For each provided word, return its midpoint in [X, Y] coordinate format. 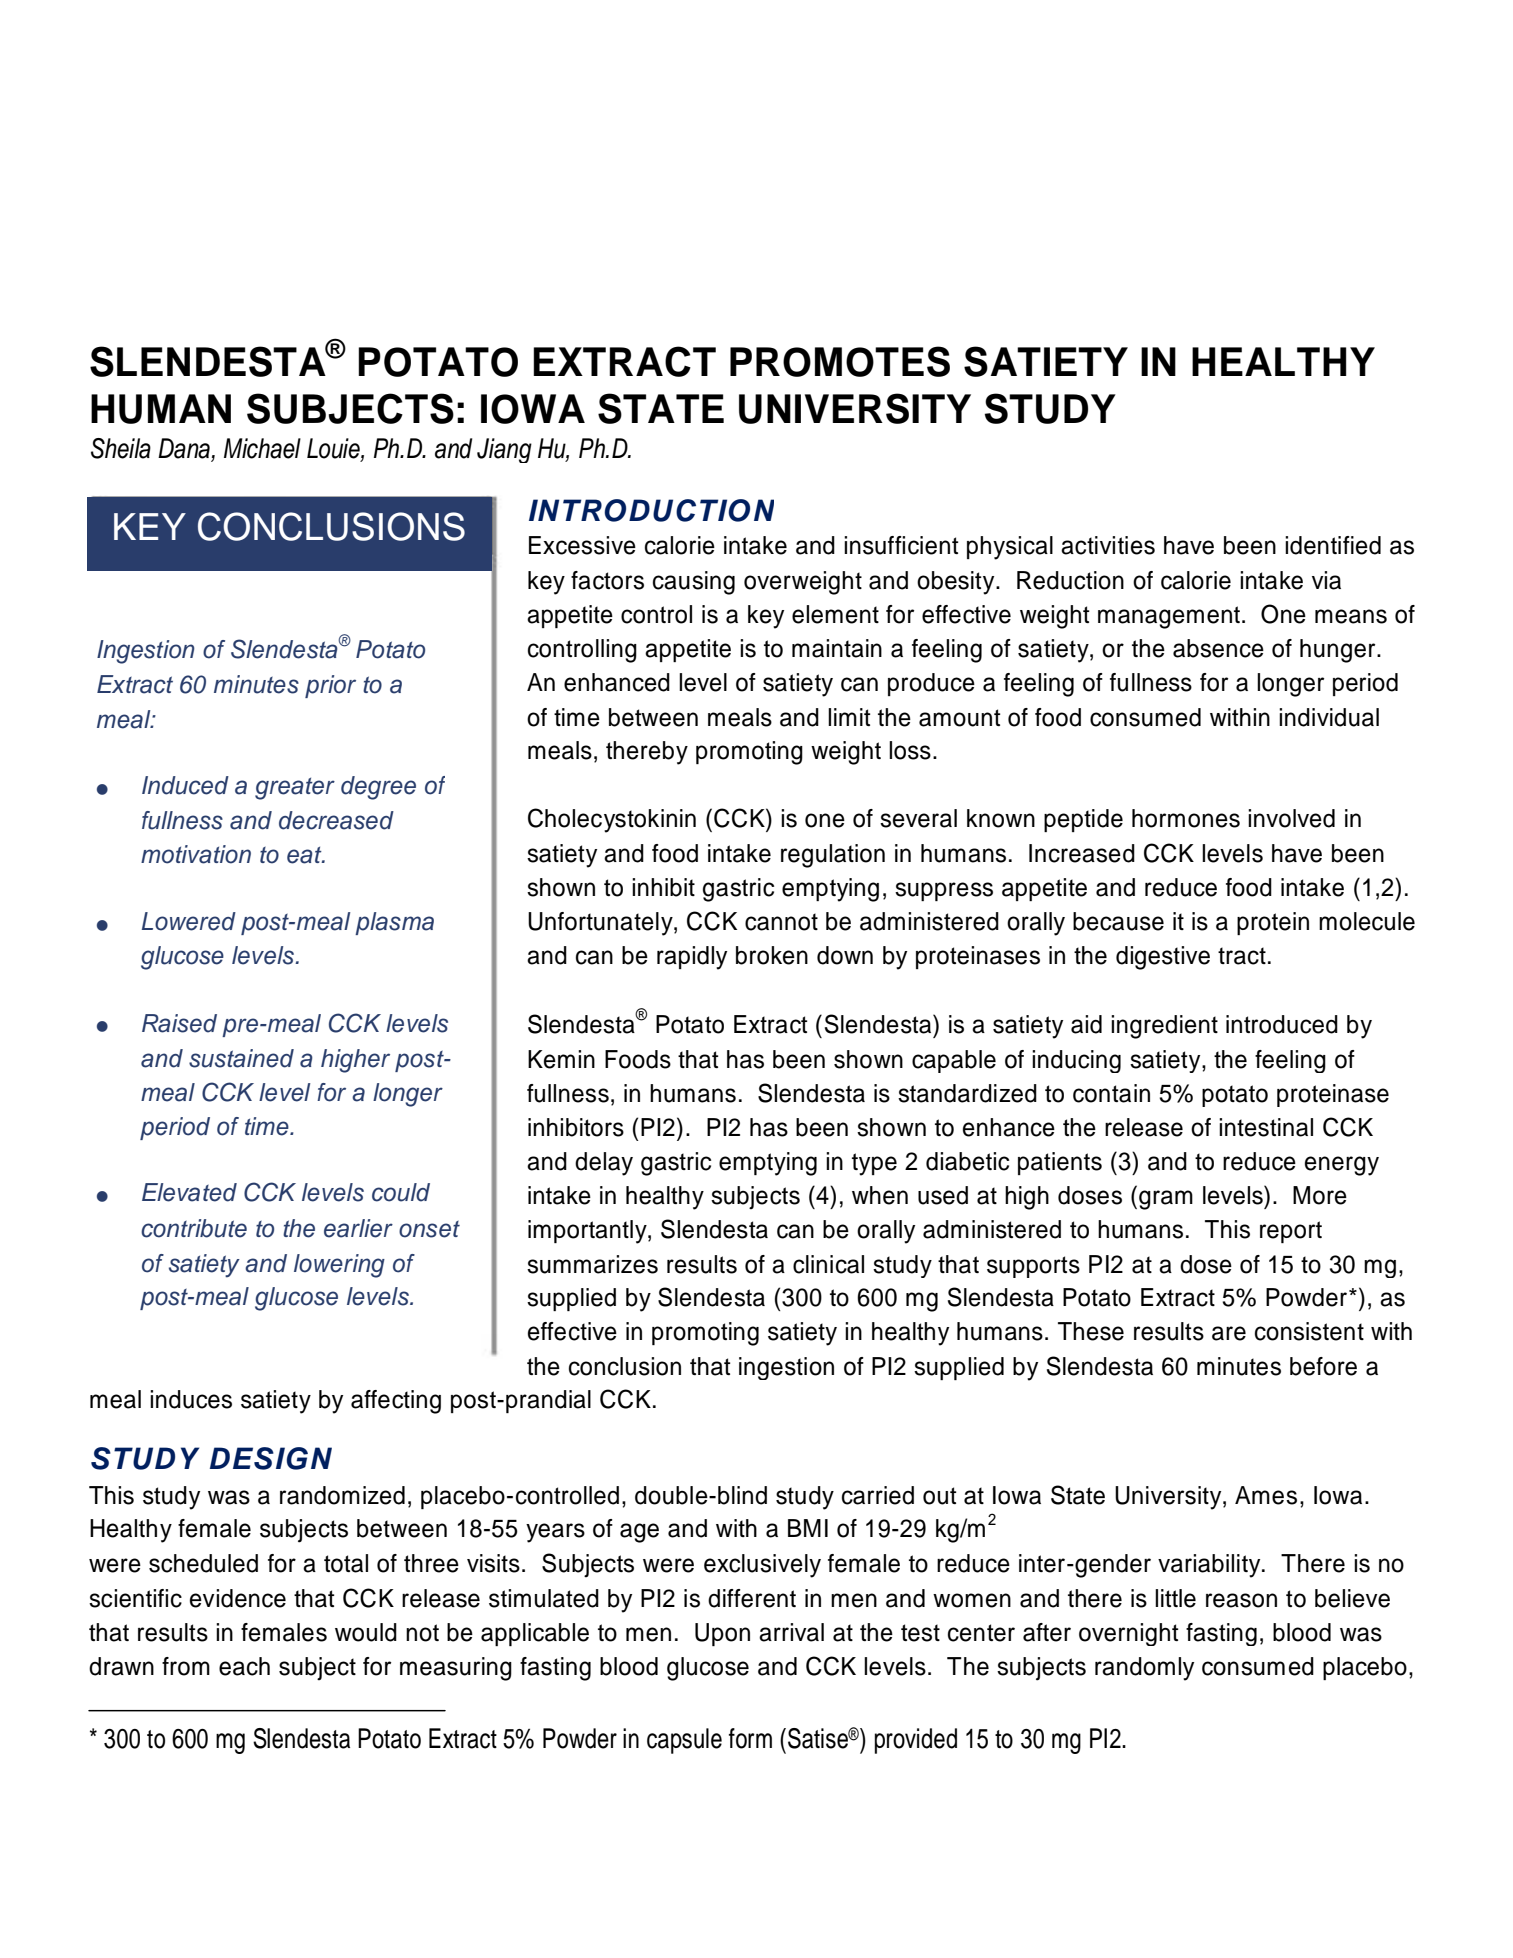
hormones [1186, 818]
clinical [828, 1264]
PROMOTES [840, 361]
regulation [833, 856]
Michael [262, 448]
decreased [336, 820]
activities [1108, 545]
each [244, 1666]
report [1291, 1232]
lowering [339, 1266]
